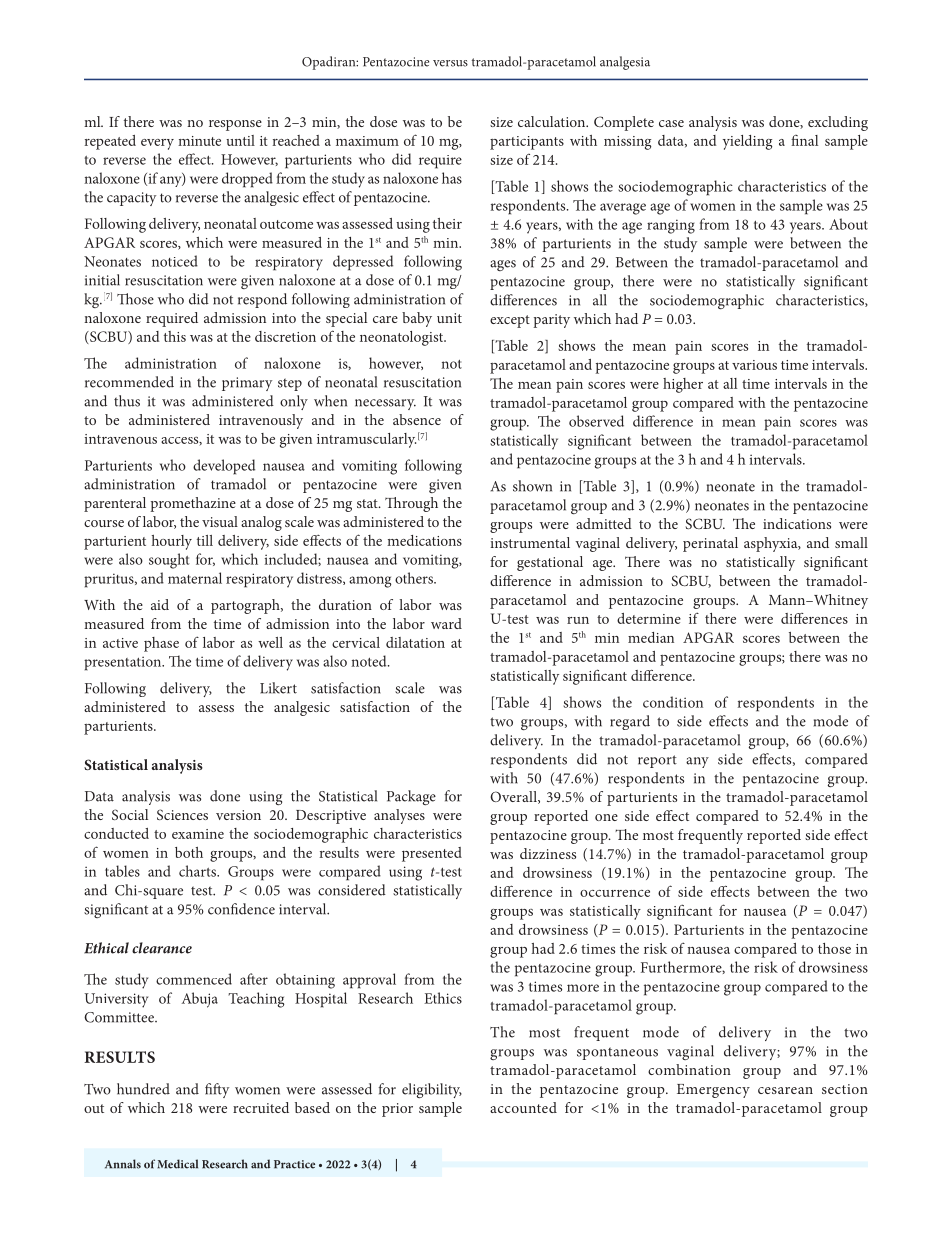 The height and width of the screenshot is (1233, 952). What do you see at coordinates (673, 702) in the screenshot?
I see `condition` at bounding box center [673, 702].
